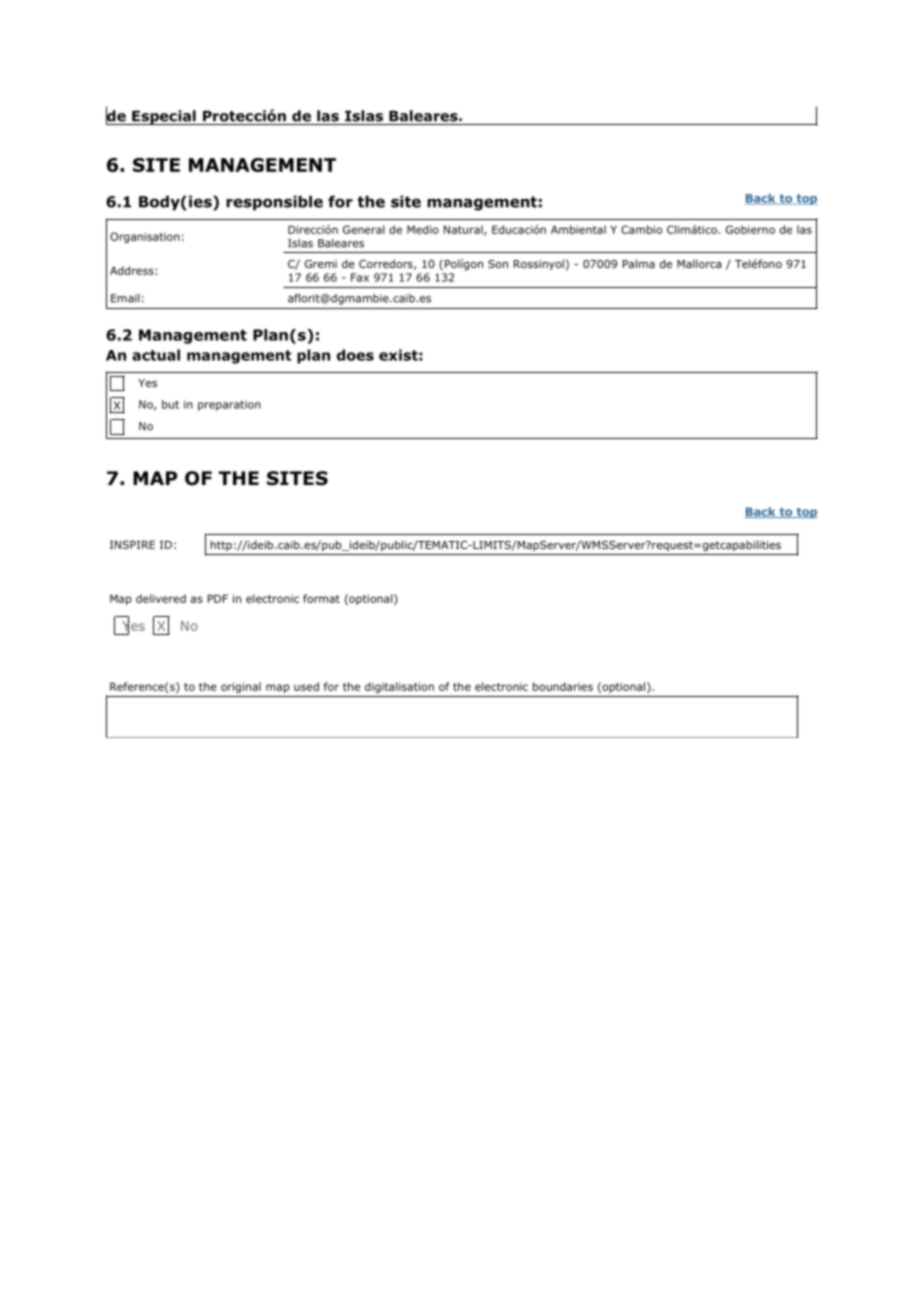  I want to click on INSPIRE, so click(132, 544).
